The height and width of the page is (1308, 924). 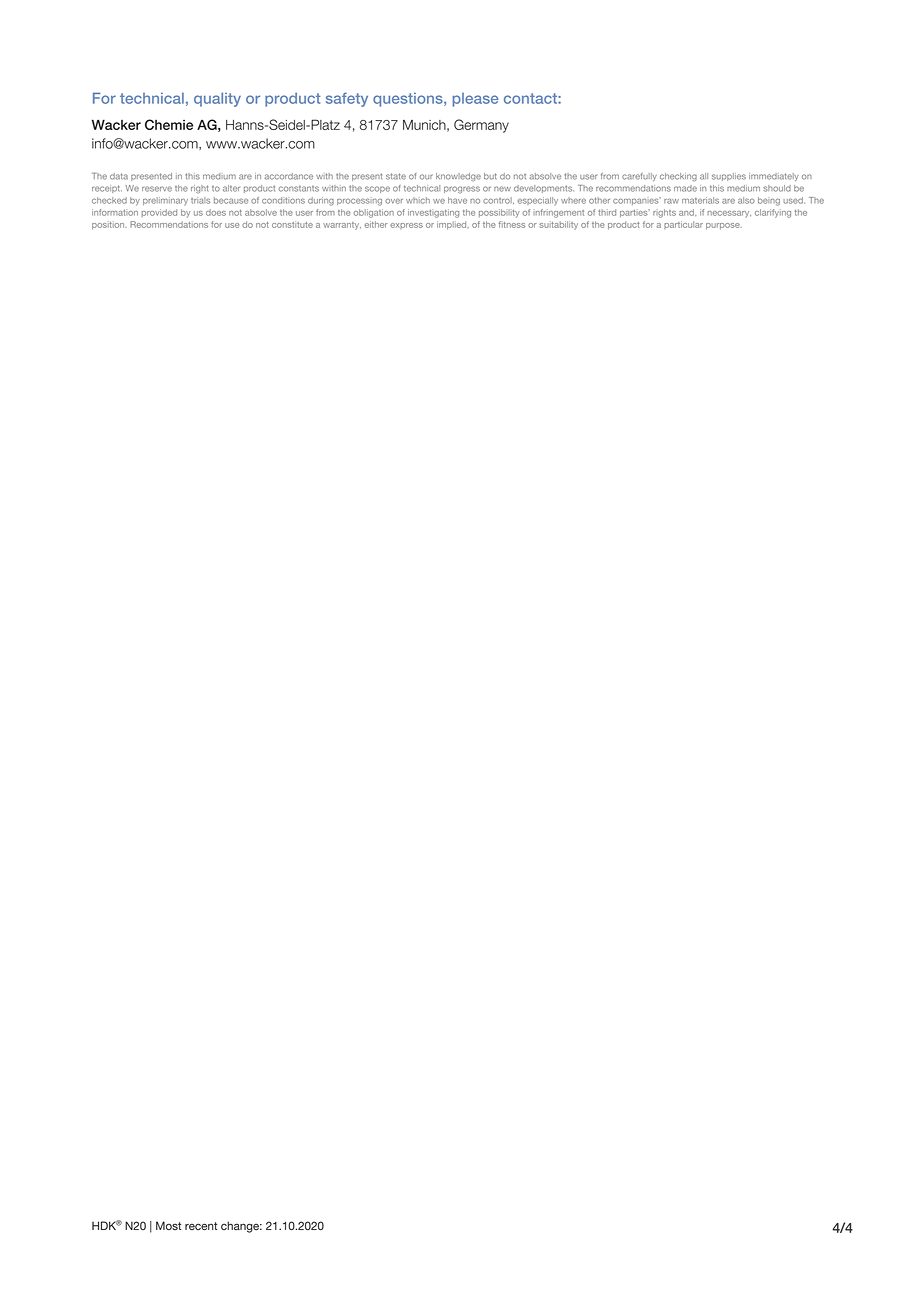 What do you see at coordinates (201, 1226) in the page?
I see `recent` at bounding box center [201, 1226].
